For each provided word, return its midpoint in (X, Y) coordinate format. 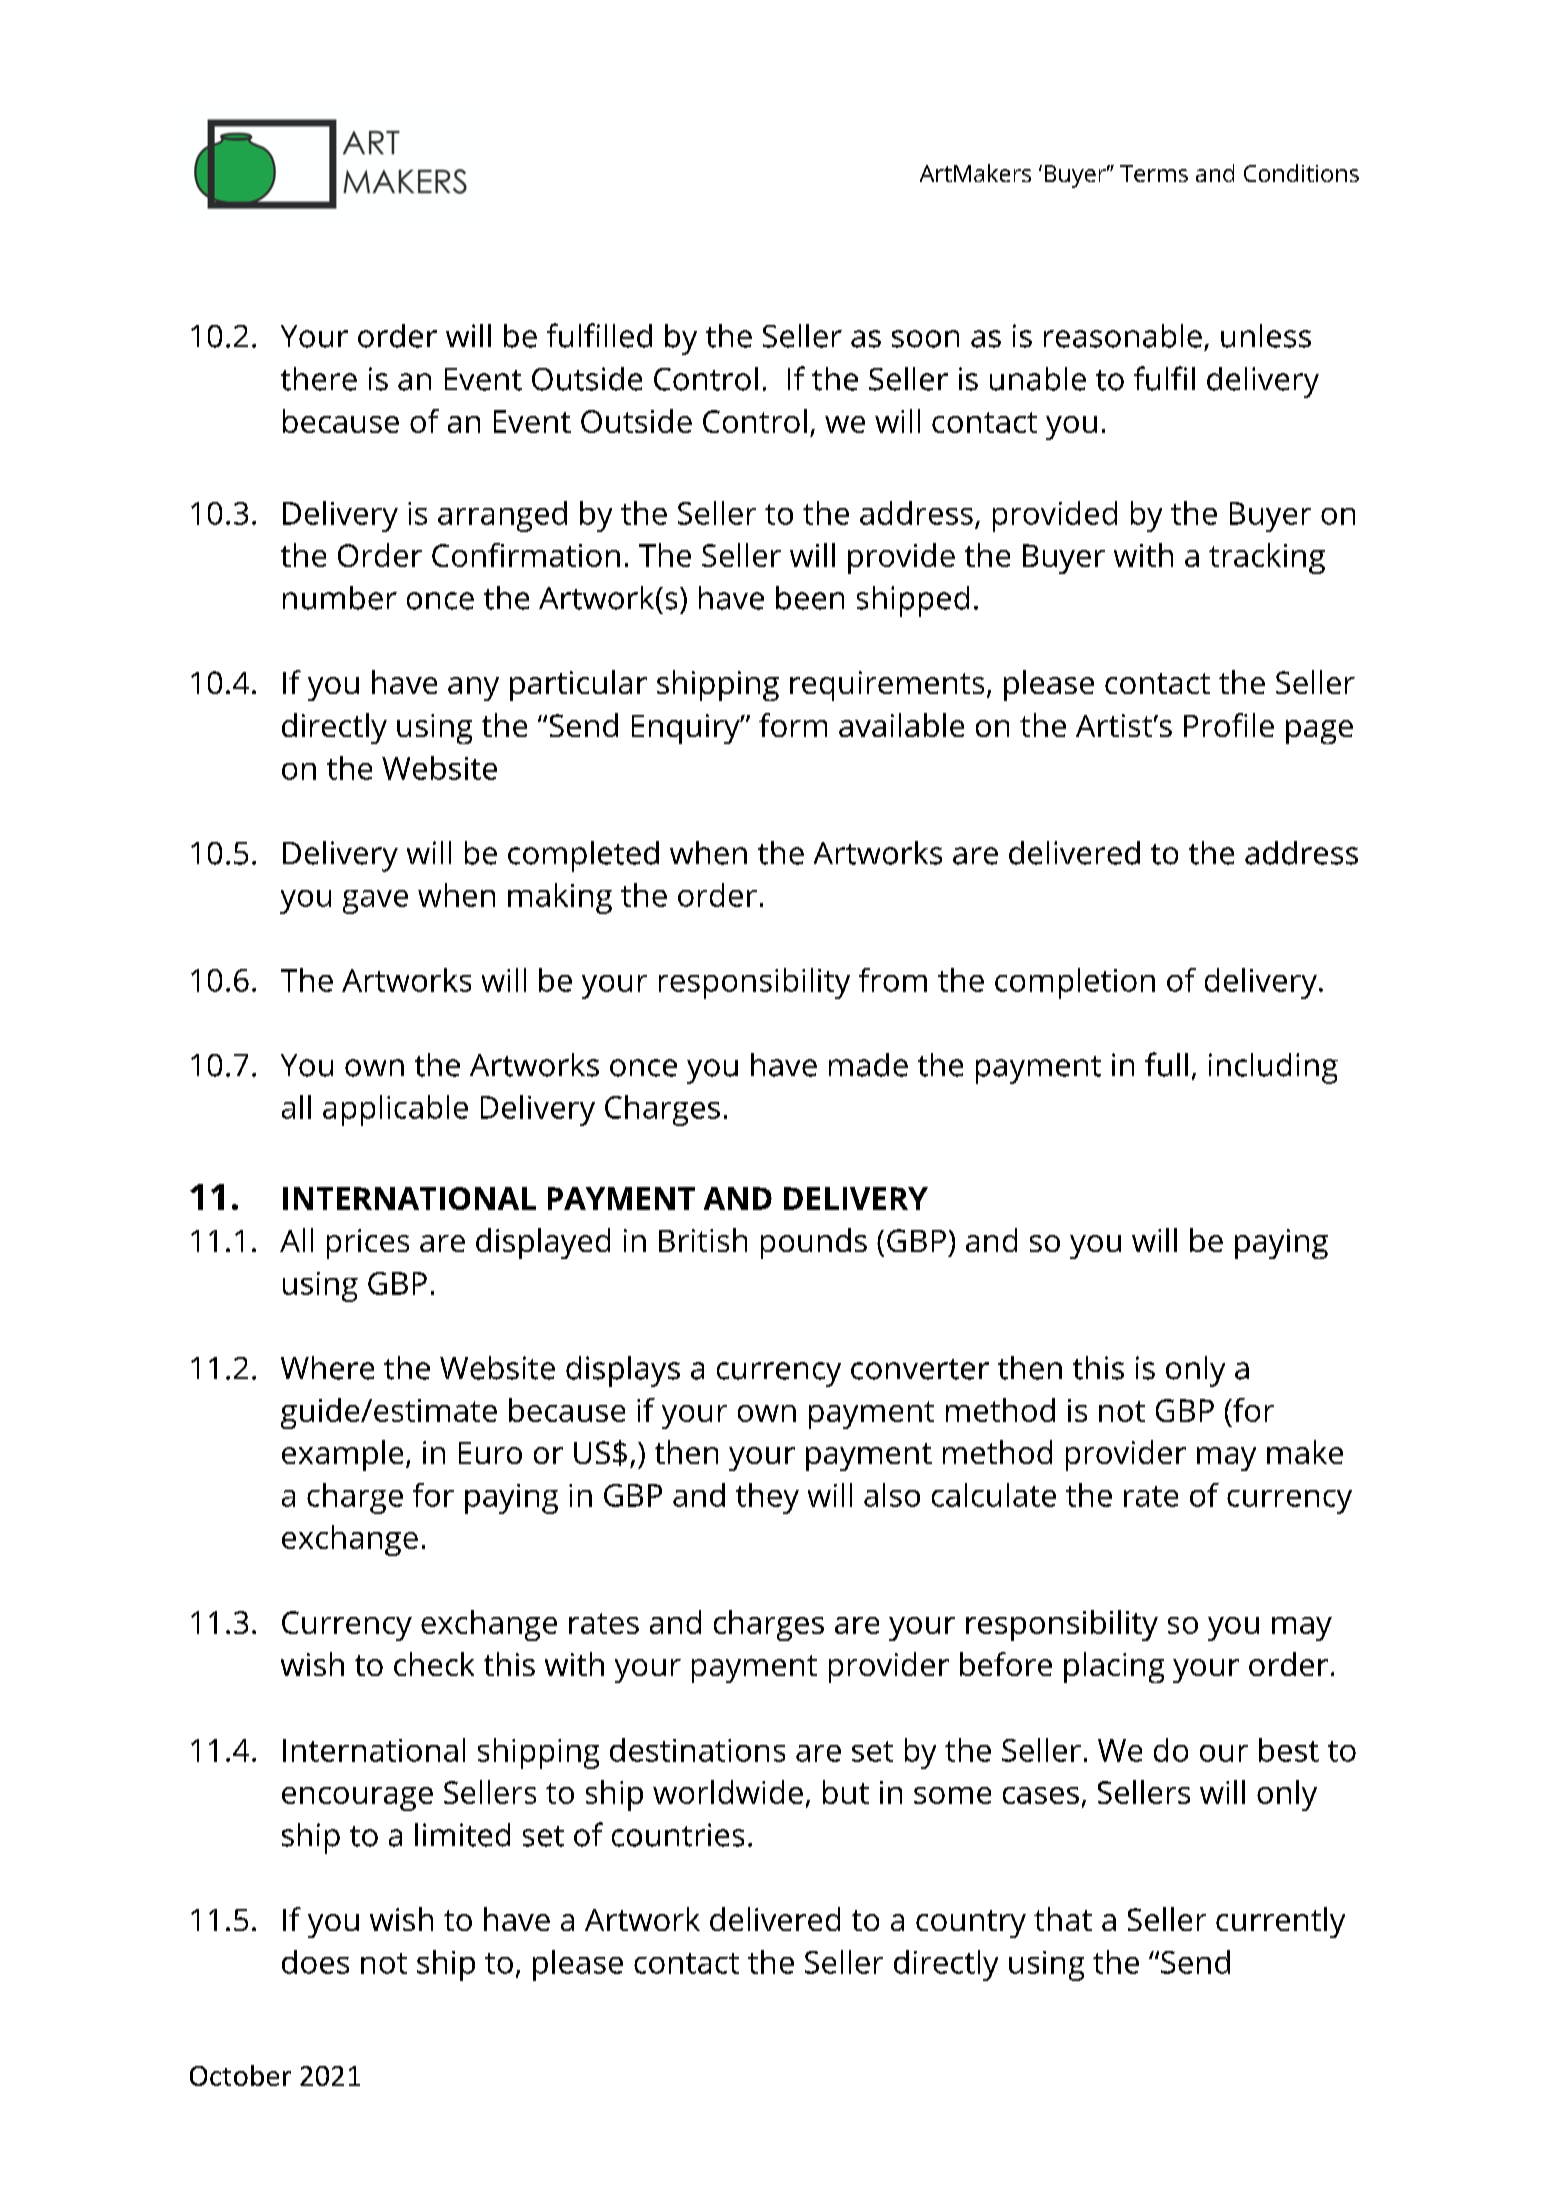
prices (368, 1244)
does (315, 1962)
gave (375, 902)
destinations (697, 1750)
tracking (1267, 558)
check (434, 1664)
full (1166, 1064)
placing (1114, 1667)
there (319, 379)
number (340, 598)
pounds (814, 1243)
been (810, 598)
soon (925, 339)
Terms (1154, 173)
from (893, 980)
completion (1075, 983)
